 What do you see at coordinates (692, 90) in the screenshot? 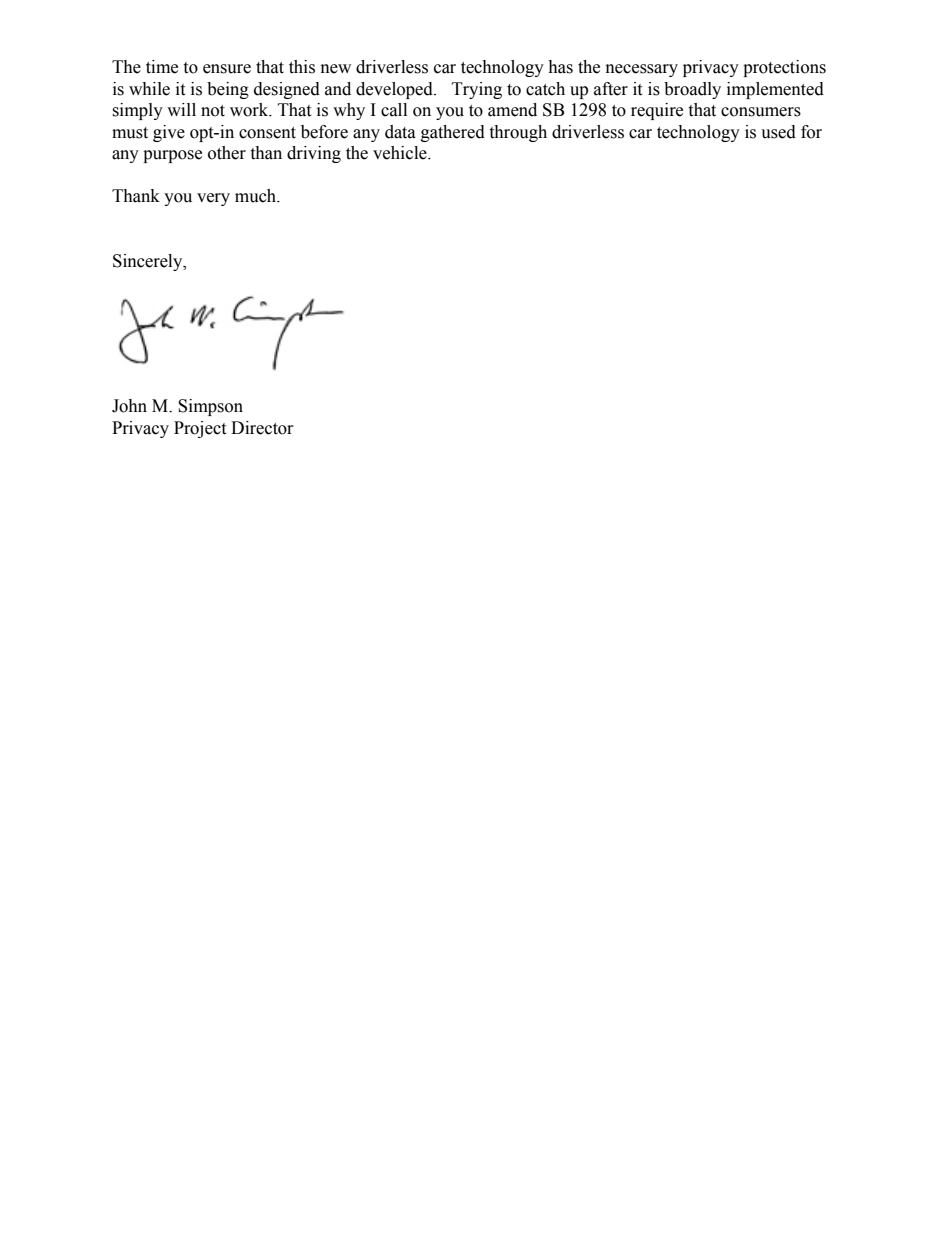
I see `broadly` at bounding box center [692, 90].
